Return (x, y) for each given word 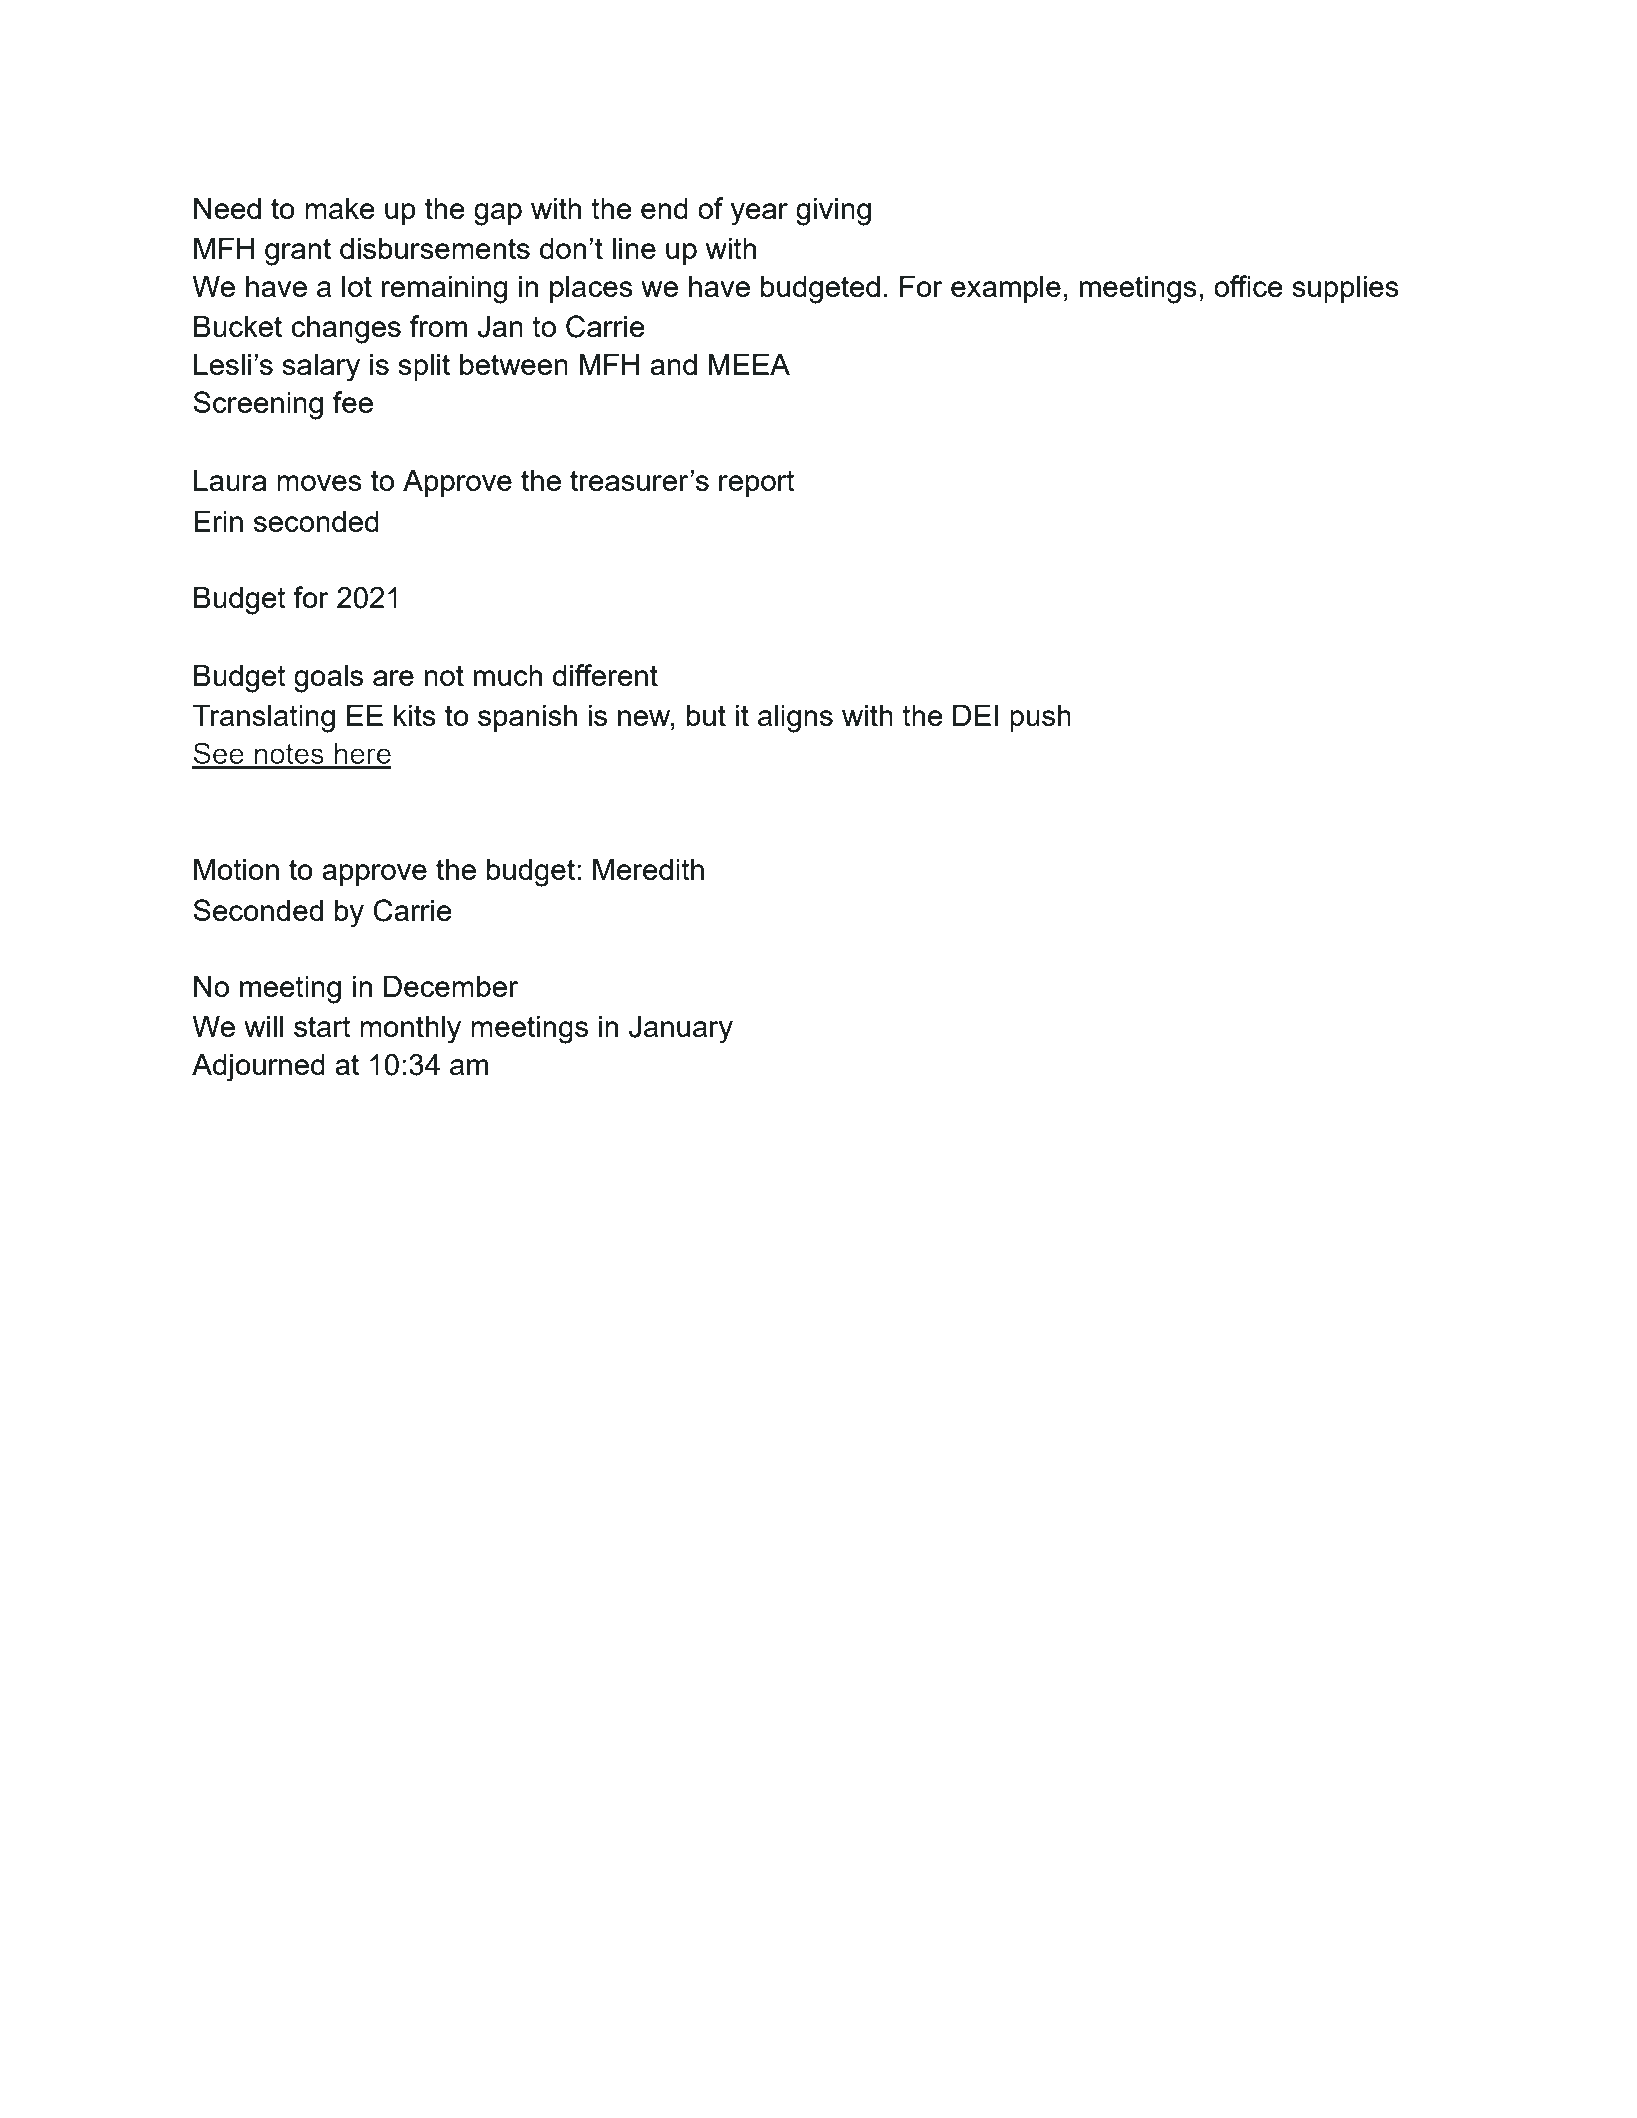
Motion (236, 869)
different (605, 675)
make (340, 208)
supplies (1345, 289)
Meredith (648, 869)
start (322, 1026)
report (757, 483)
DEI (975, 715)
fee (353, 402)
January (681, 1030)
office (1248, 286)
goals (328, 679)
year (759, 214)
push (1040, 718)
